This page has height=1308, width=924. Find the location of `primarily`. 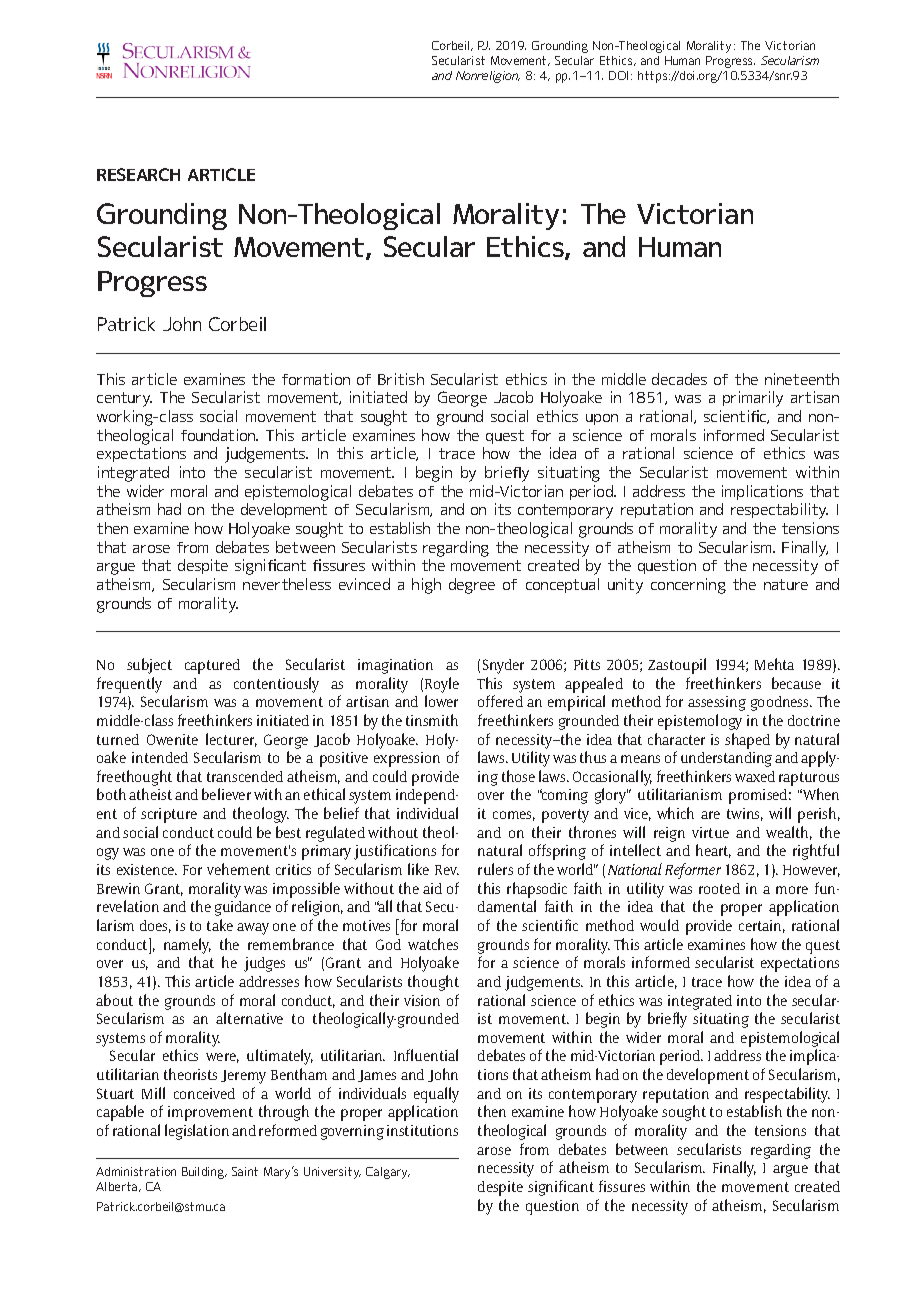

primarily is located at coordinates (753, 399).
